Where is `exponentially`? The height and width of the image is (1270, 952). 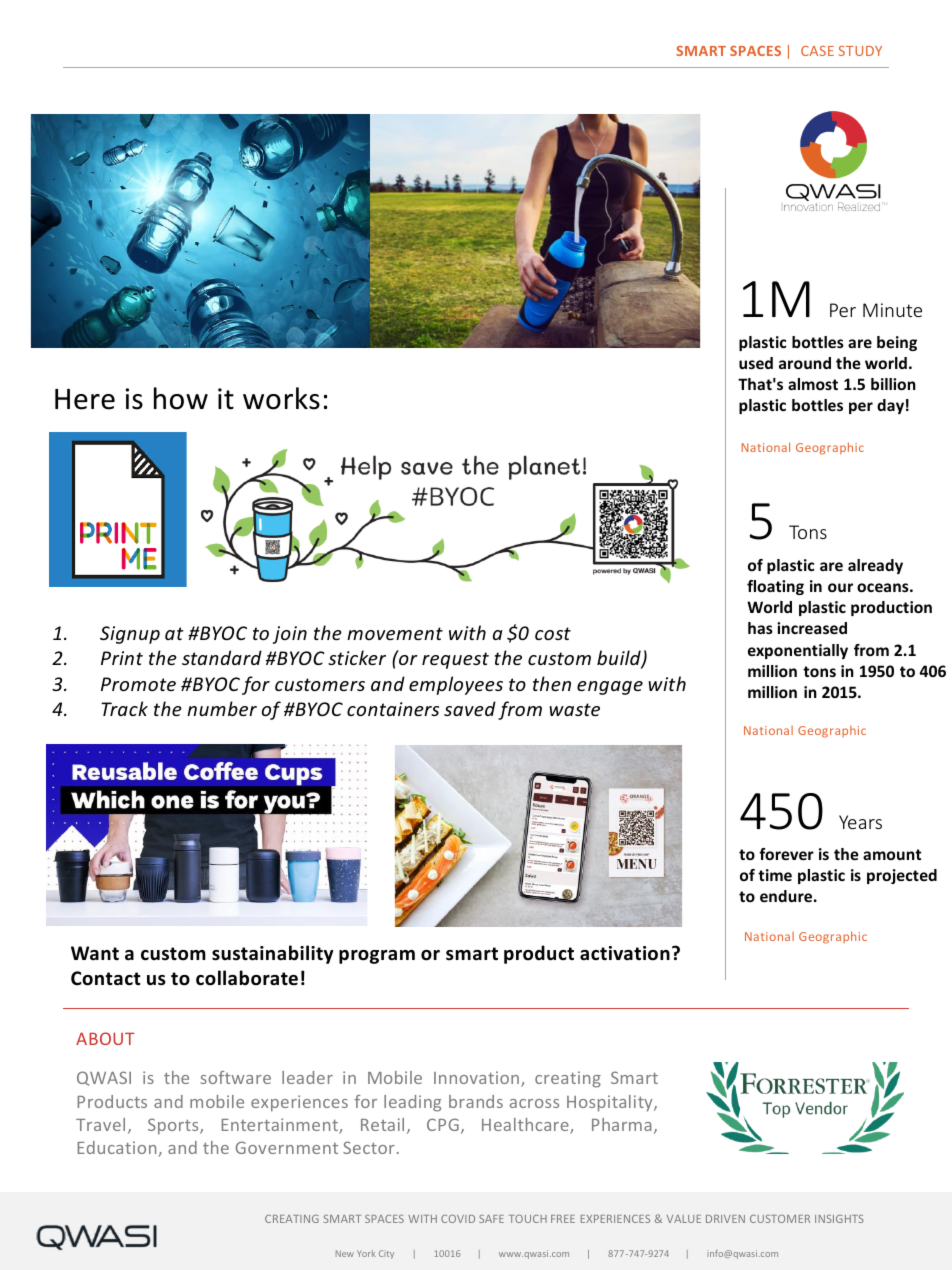
exponentially is located at coordinates (798, 651).
